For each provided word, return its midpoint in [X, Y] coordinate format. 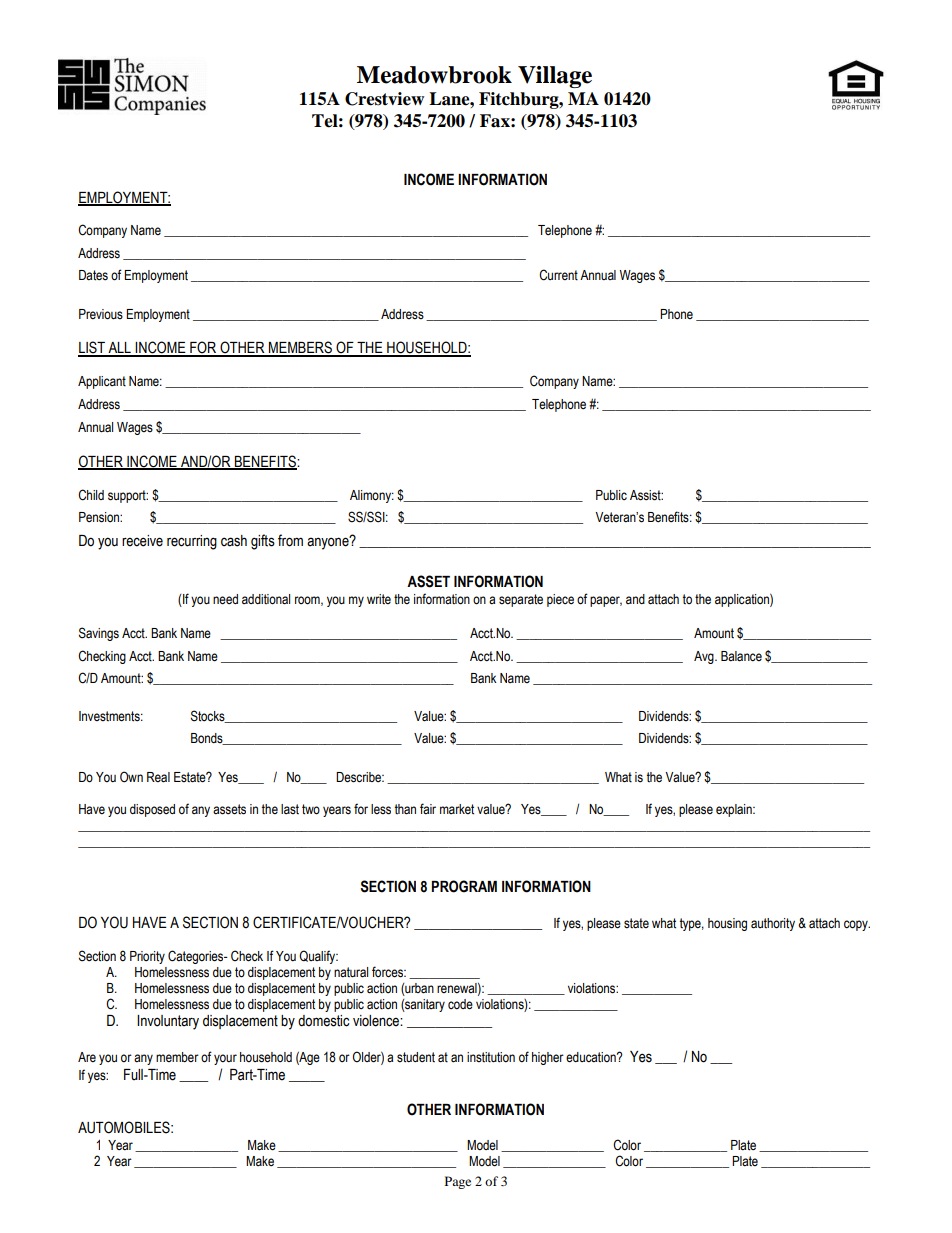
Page [458, 1182]
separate [521, 600]
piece [560, 600]
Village [555, 77]
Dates [93, 275]
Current [558, 275]
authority [773, 924]
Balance [741, 656]
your [225, 1059]
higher [548, 1058]
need [225, 599]
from [290, 540]
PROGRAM [464, 886]
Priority [147, 957]
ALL [119, 349]
